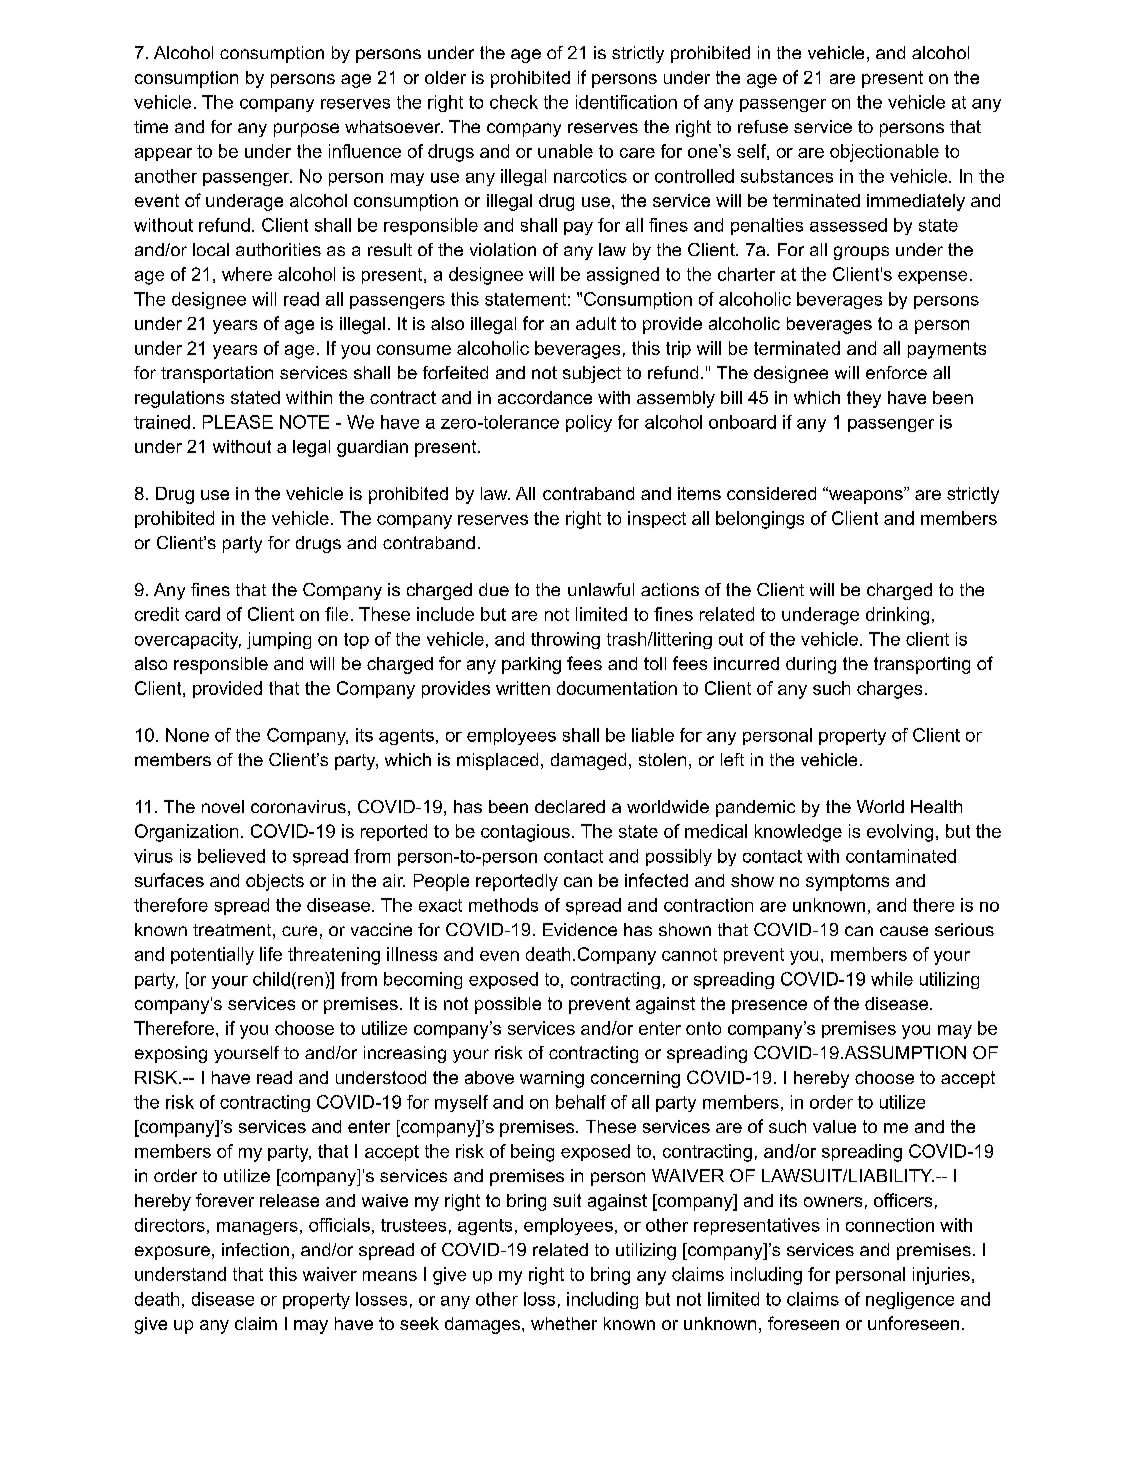  I want to click on Evidence, so click(580, 929).
